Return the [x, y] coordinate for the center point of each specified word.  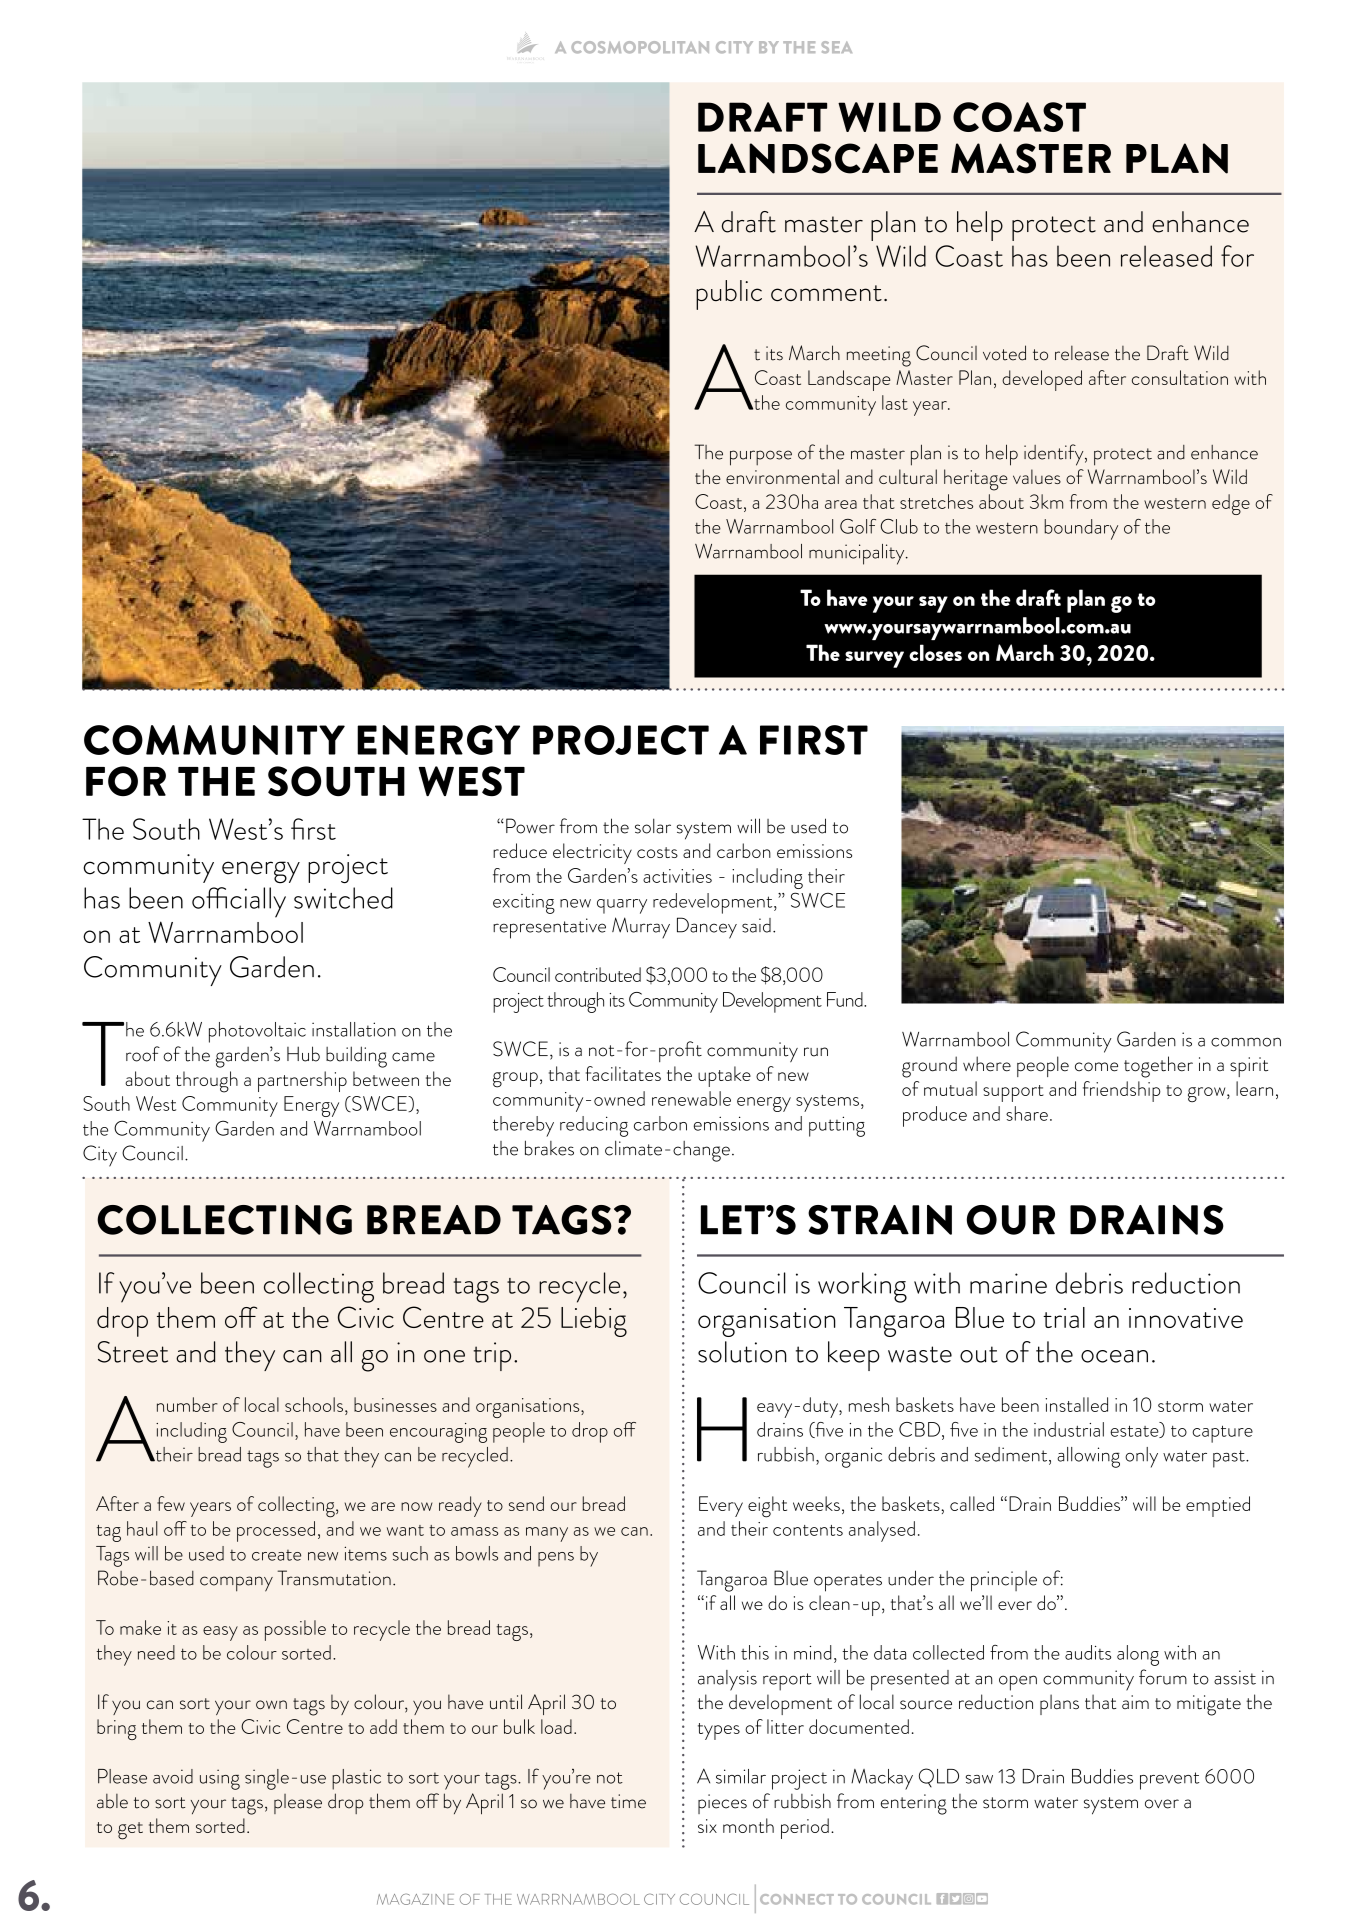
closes [935, 652]
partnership [302, 1081]
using [220, 1779]
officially [239, 902]
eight [767, 1507]
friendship [1122, 1091]
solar [653, 826]
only [1141, 1457]
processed [276, 1531]
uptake [724, 1076]
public [729, 295]
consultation [1180, 377]
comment [826, 293]
